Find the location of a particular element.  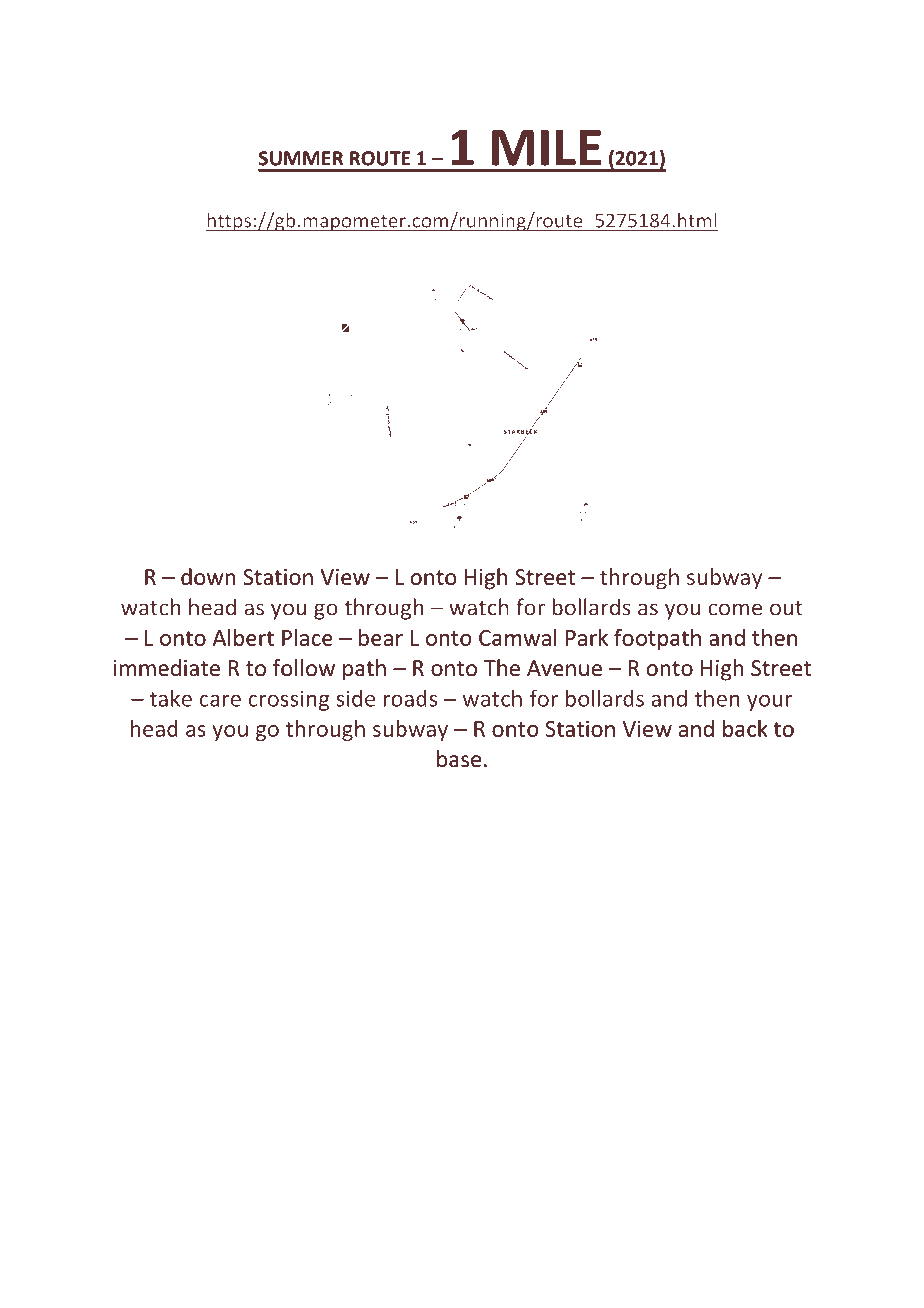

come is located at coordinates (735, 609).
